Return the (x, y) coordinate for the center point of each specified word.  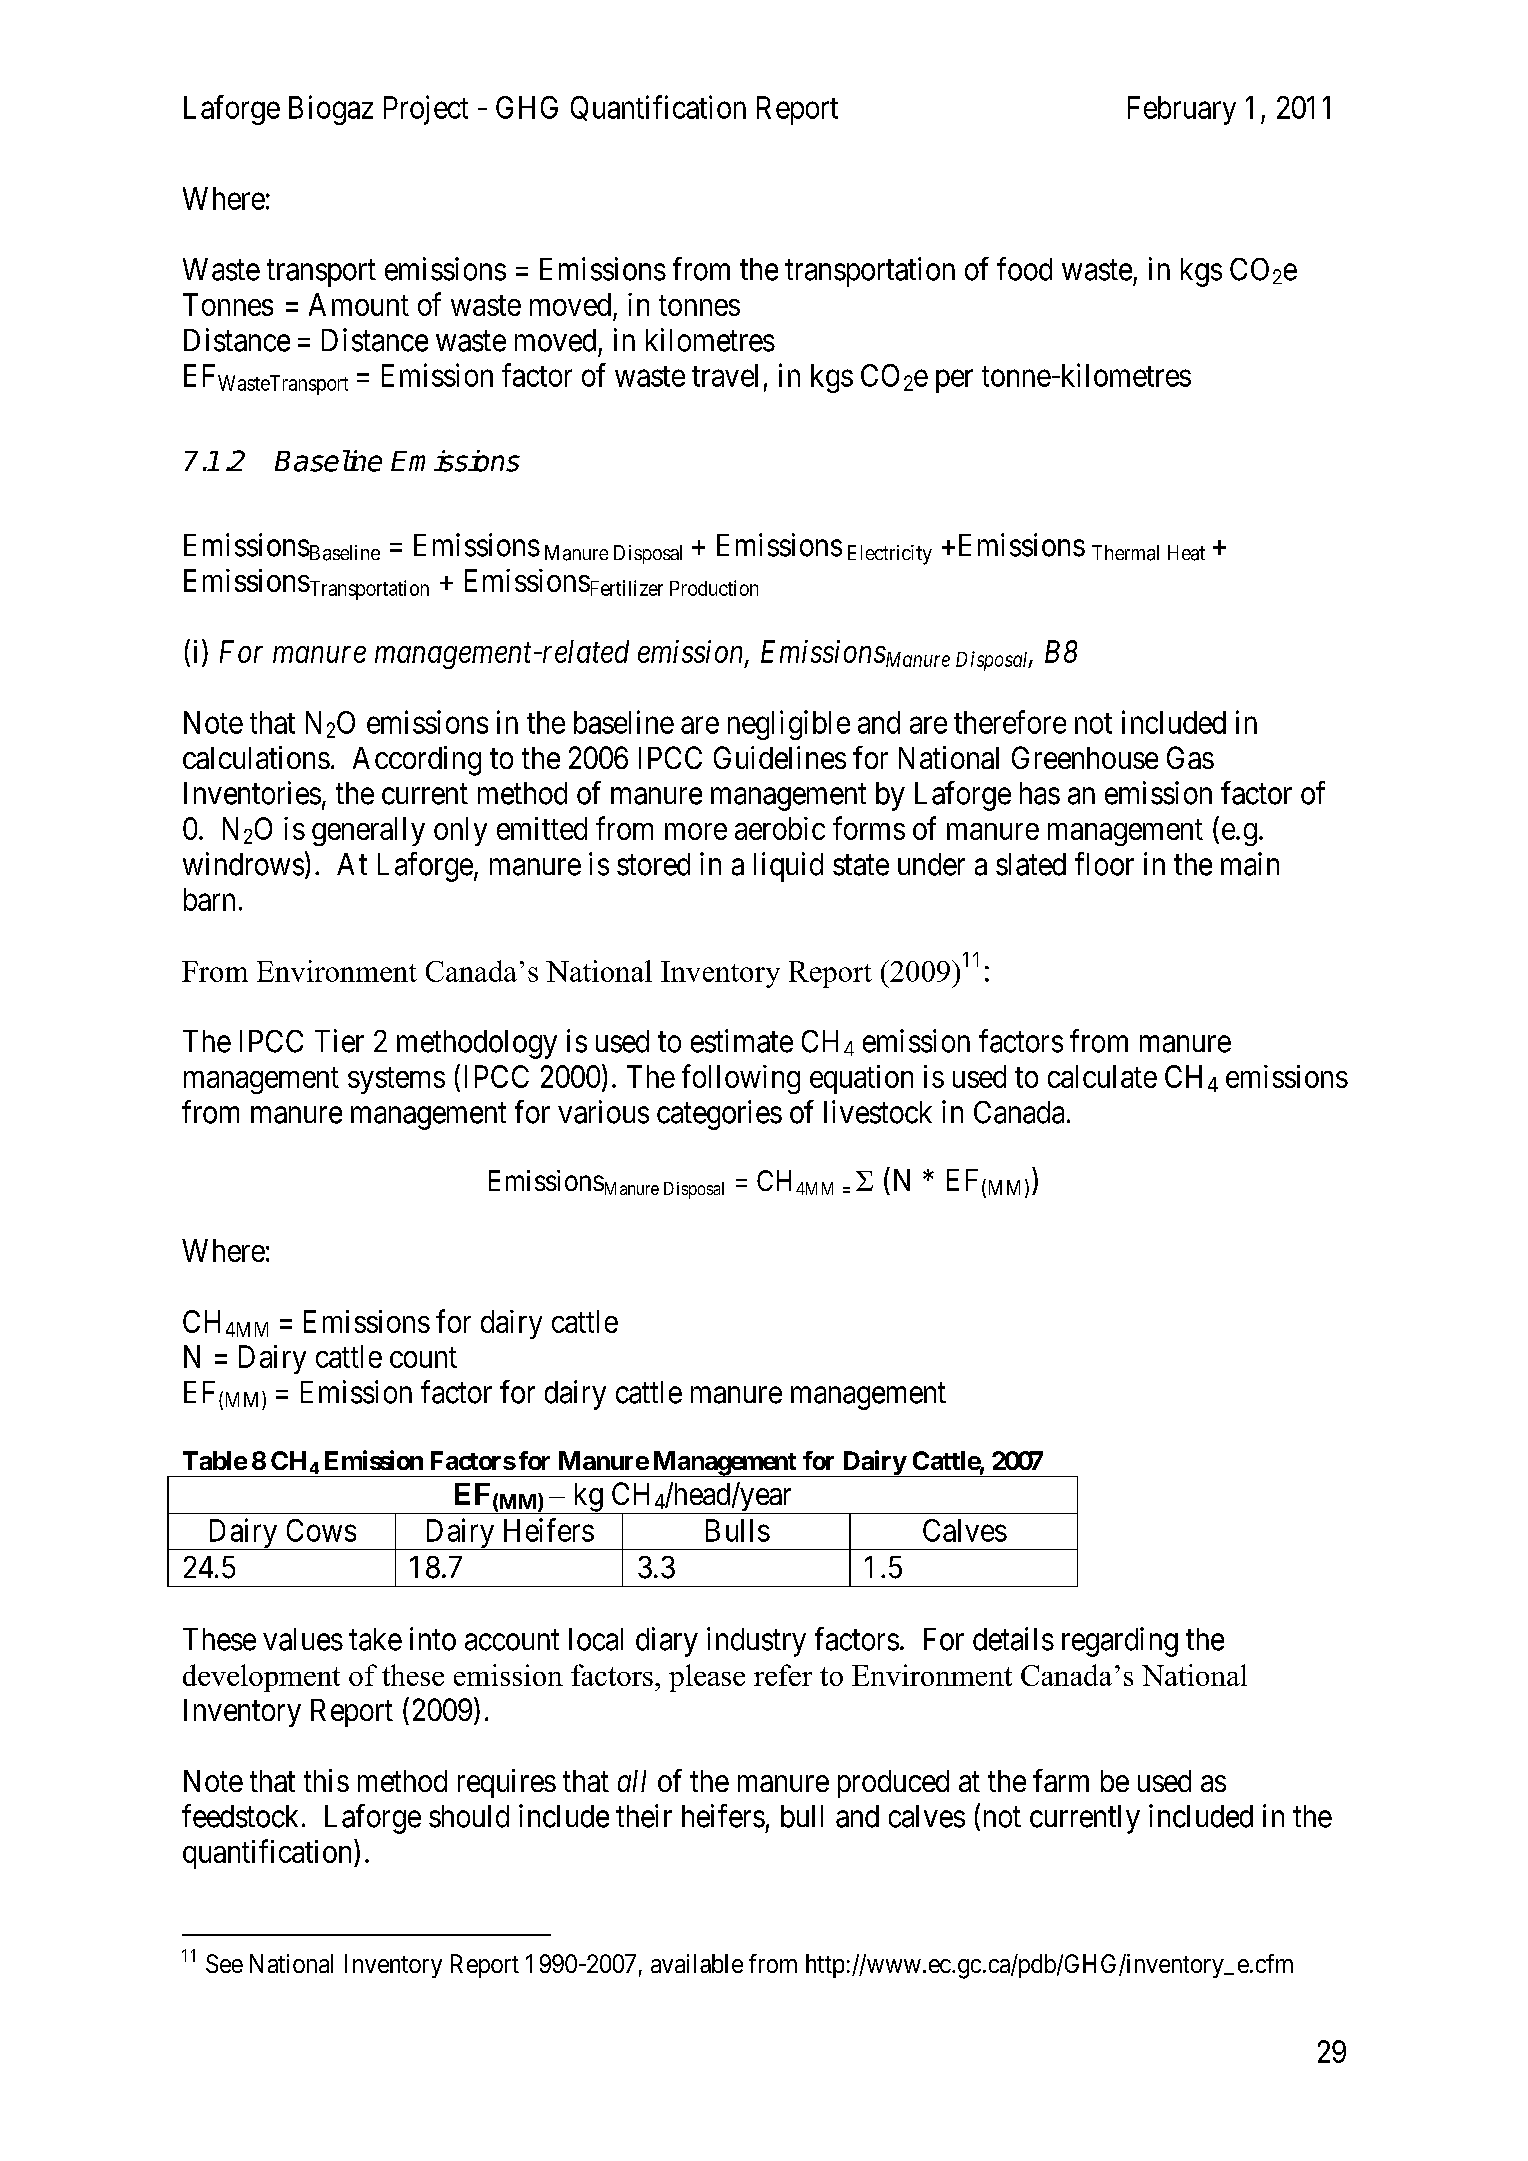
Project (426, 110)
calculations (256, 757)
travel (725, 375)
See (224, 1963)
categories (719, 1115)
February (1182, 110)
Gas (1190, 757)
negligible (789, 725)
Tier (339, 1041)
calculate (1102, 1076)
